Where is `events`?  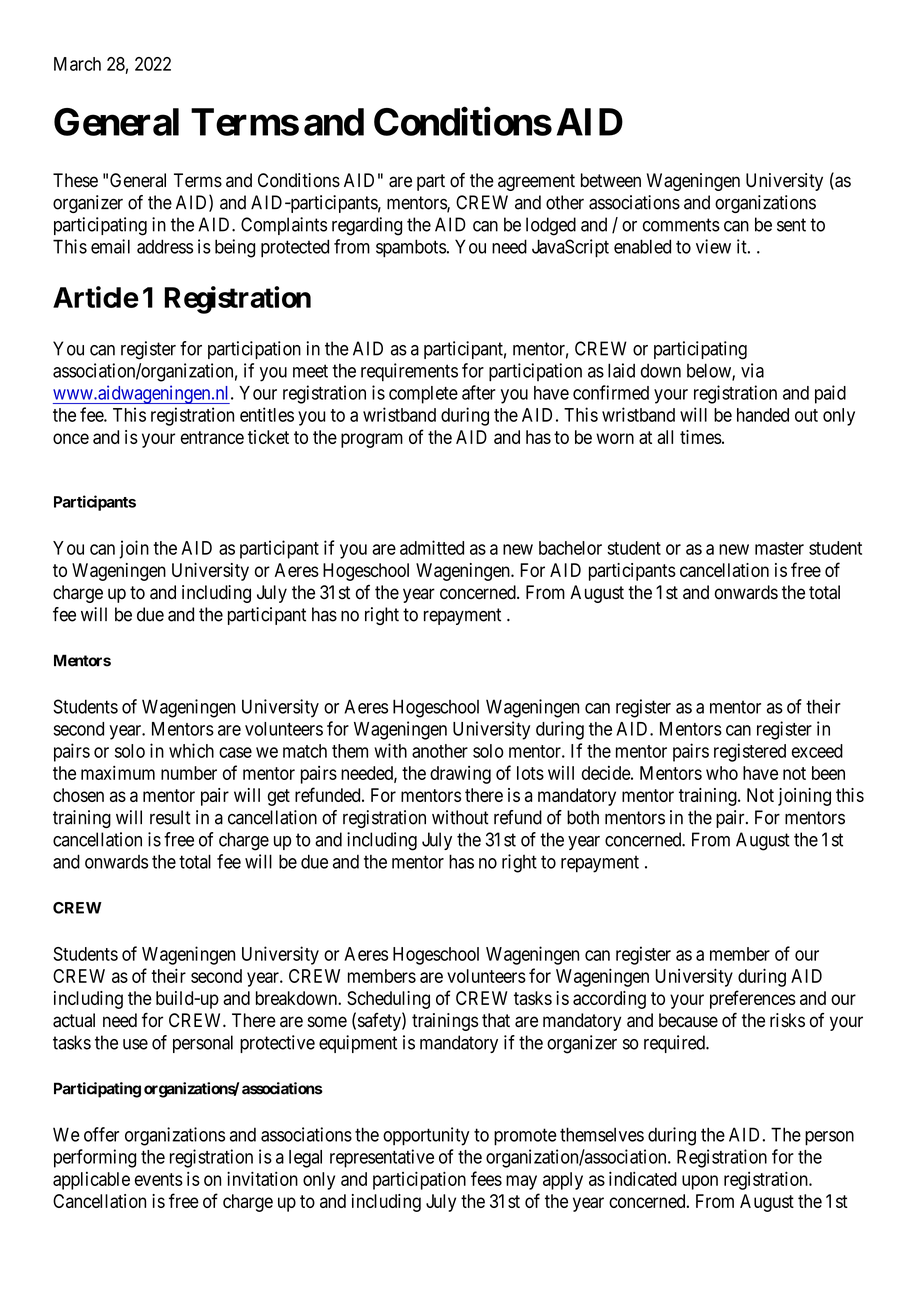 events is located at coordinates (159, 1179).
